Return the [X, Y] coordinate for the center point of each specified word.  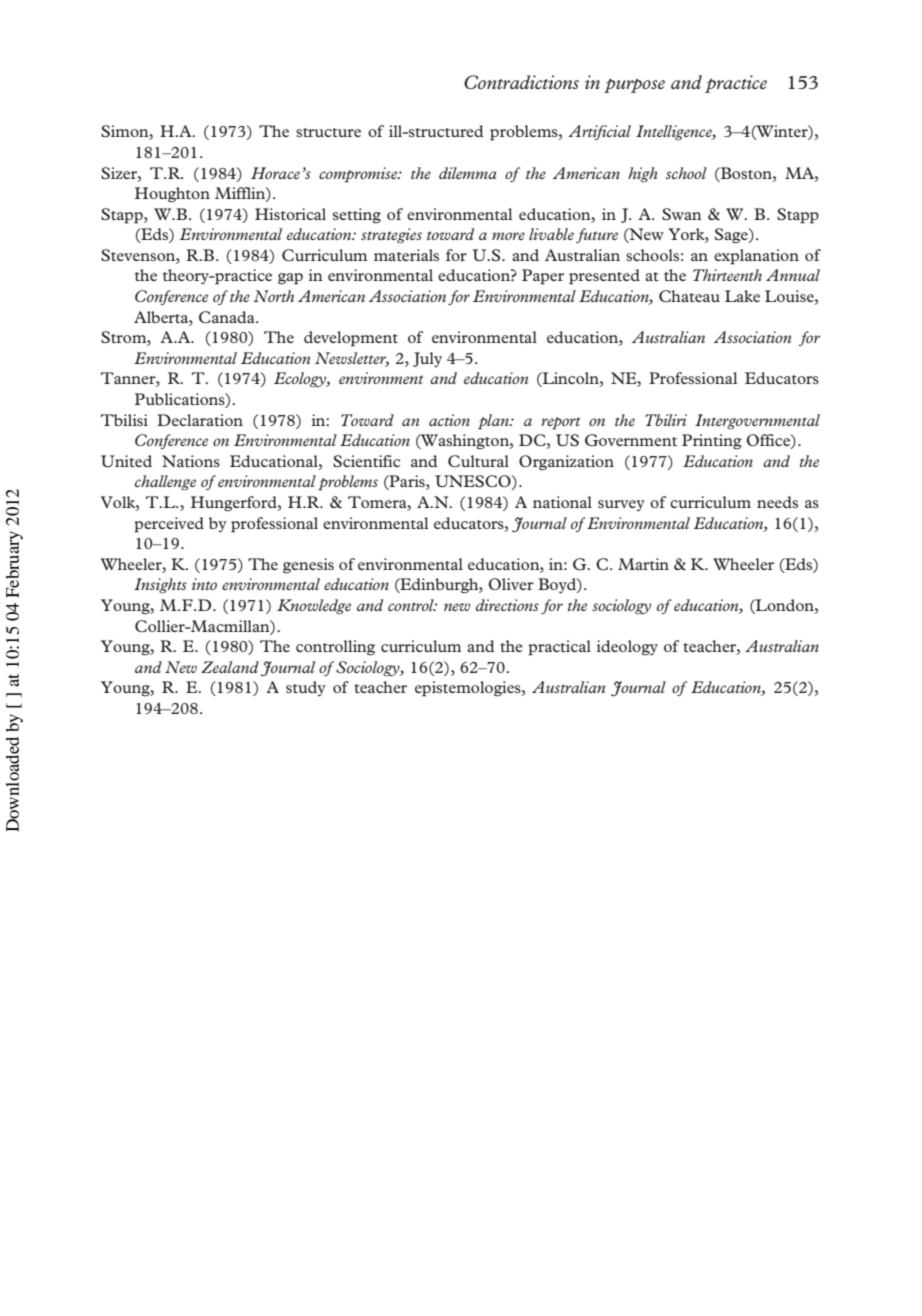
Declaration [200, 420]
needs [777, 502]
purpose [634, 85]
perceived [169, 525]
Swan [682, 214]
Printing [712, 442]
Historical [290, 214]
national [562, 502]
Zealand [230, 667]
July [427, 359]
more [508, 236]
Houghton [172, 195]
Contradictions [521, 82]
